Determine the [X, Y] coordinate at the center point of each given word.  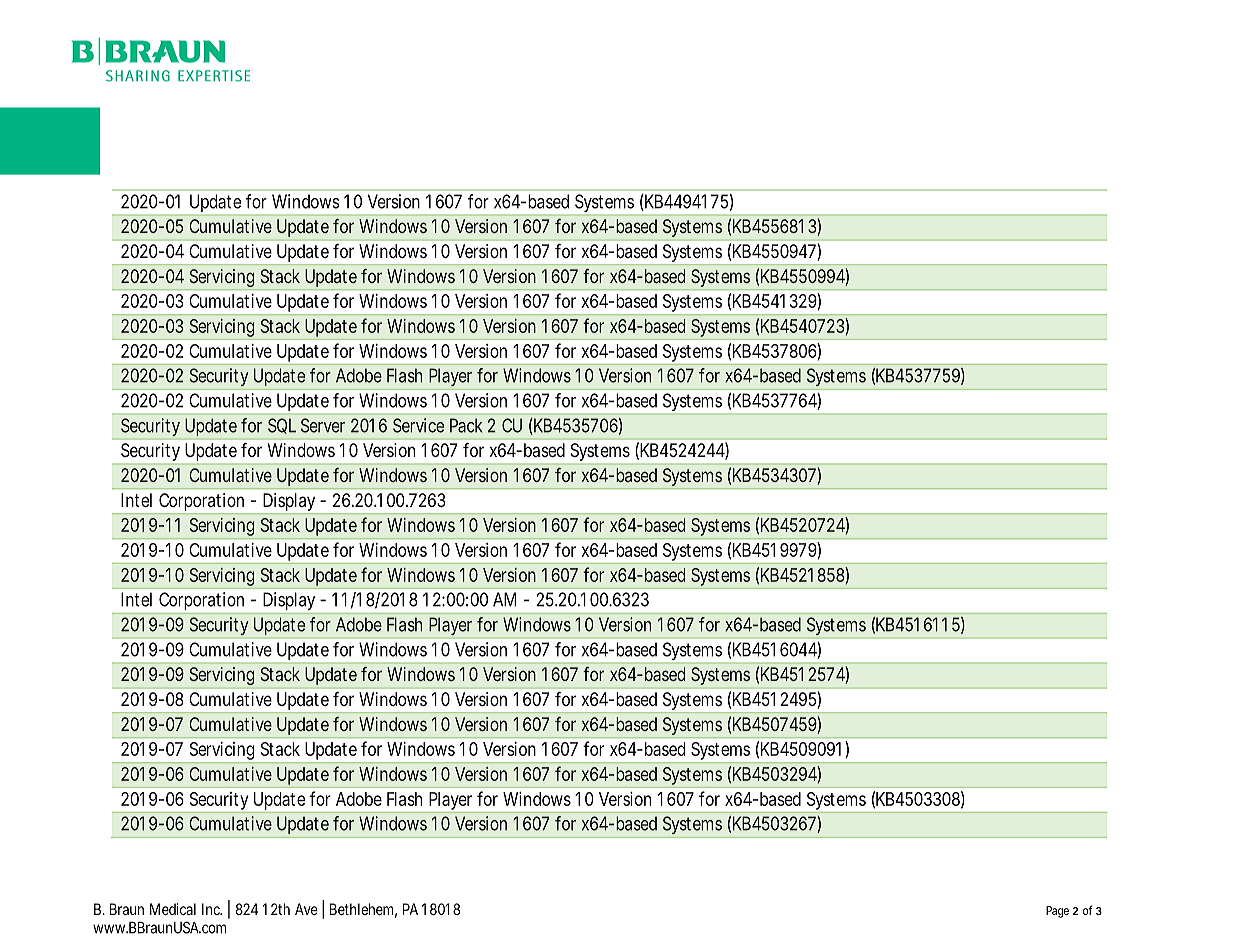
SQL [282, 426]
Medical [173, 909]
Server [323, 425]
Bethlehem [361, 909]
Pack [466, 425]
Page [1057, 912]
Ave [306, 909]
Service [418, 425]
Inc [212, 909]
